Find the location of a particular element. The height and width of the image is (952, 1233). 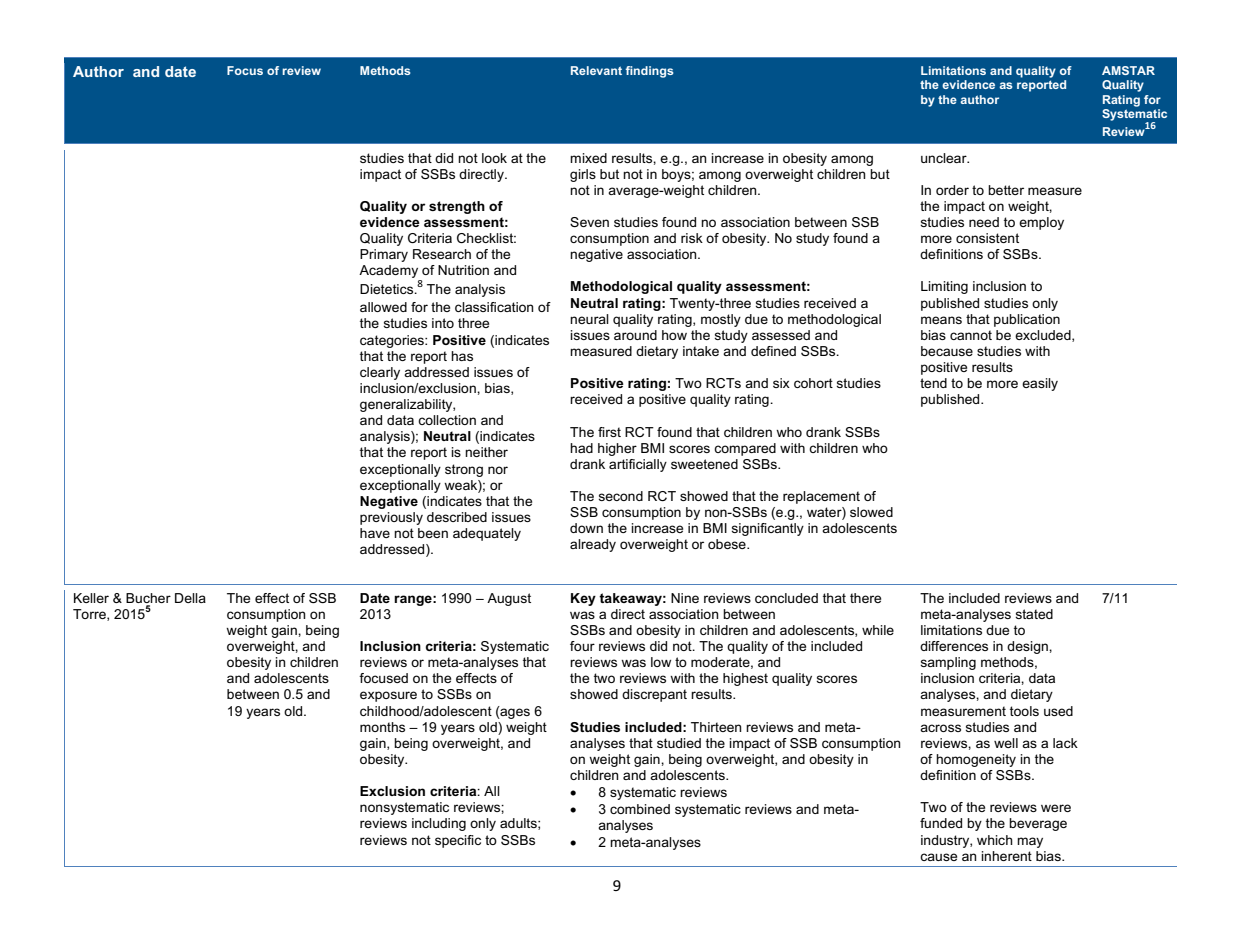

slowed is located at coordinates (871, 512).
